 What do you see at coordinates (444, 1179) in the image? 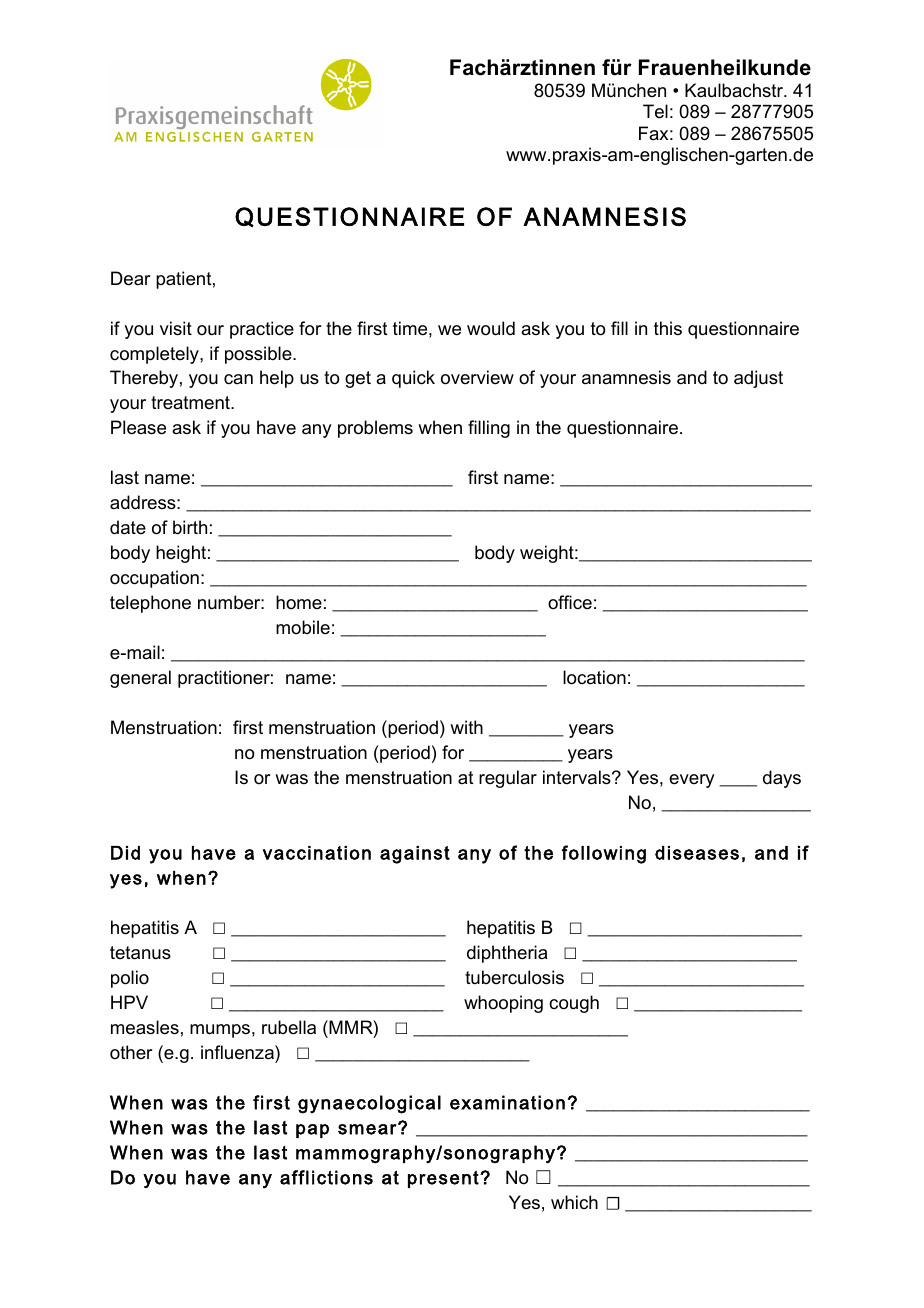
I see `present` at bounding box center [444, 1179].
